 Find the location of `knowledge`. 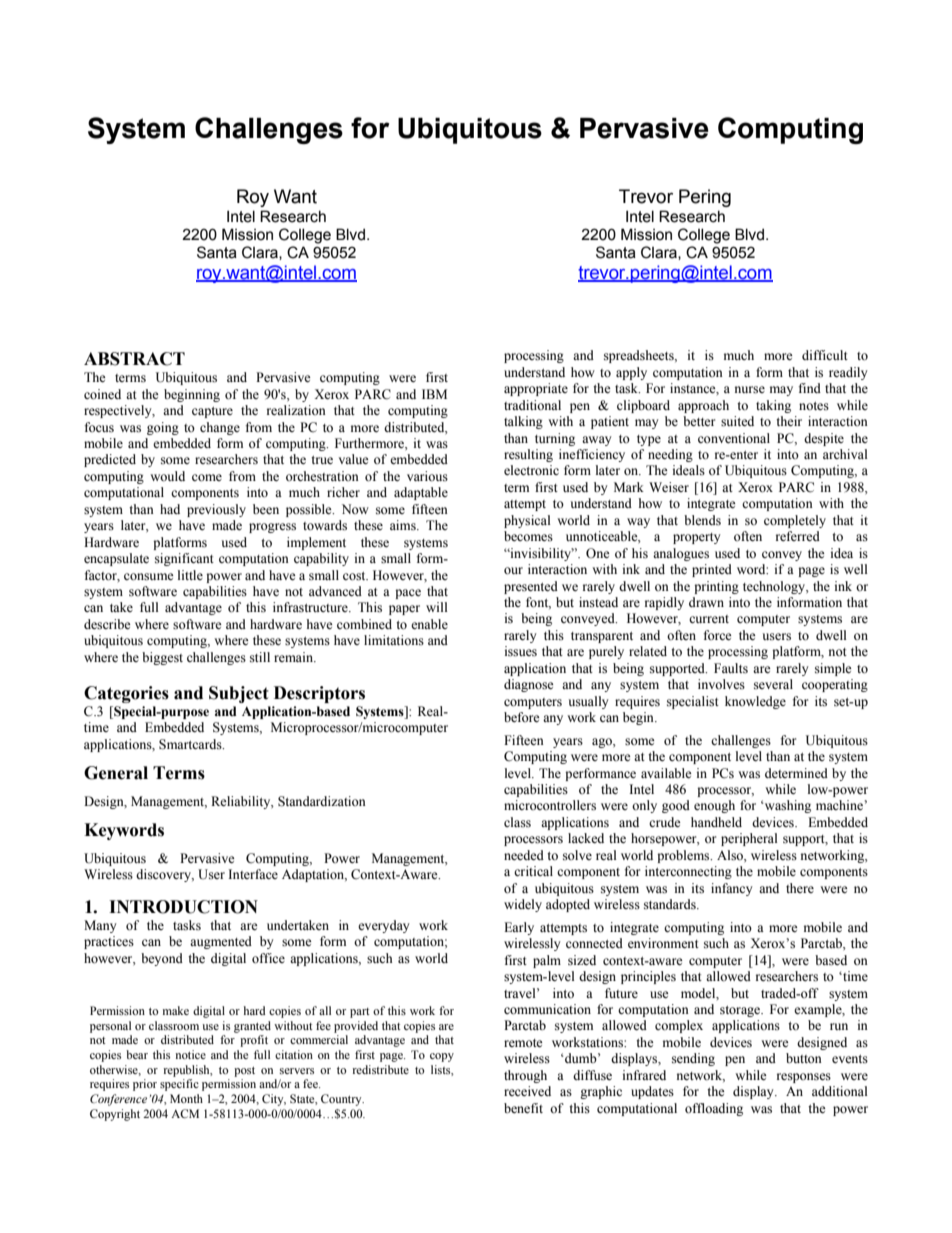

knowledge is located at coordinates (755, 702).
